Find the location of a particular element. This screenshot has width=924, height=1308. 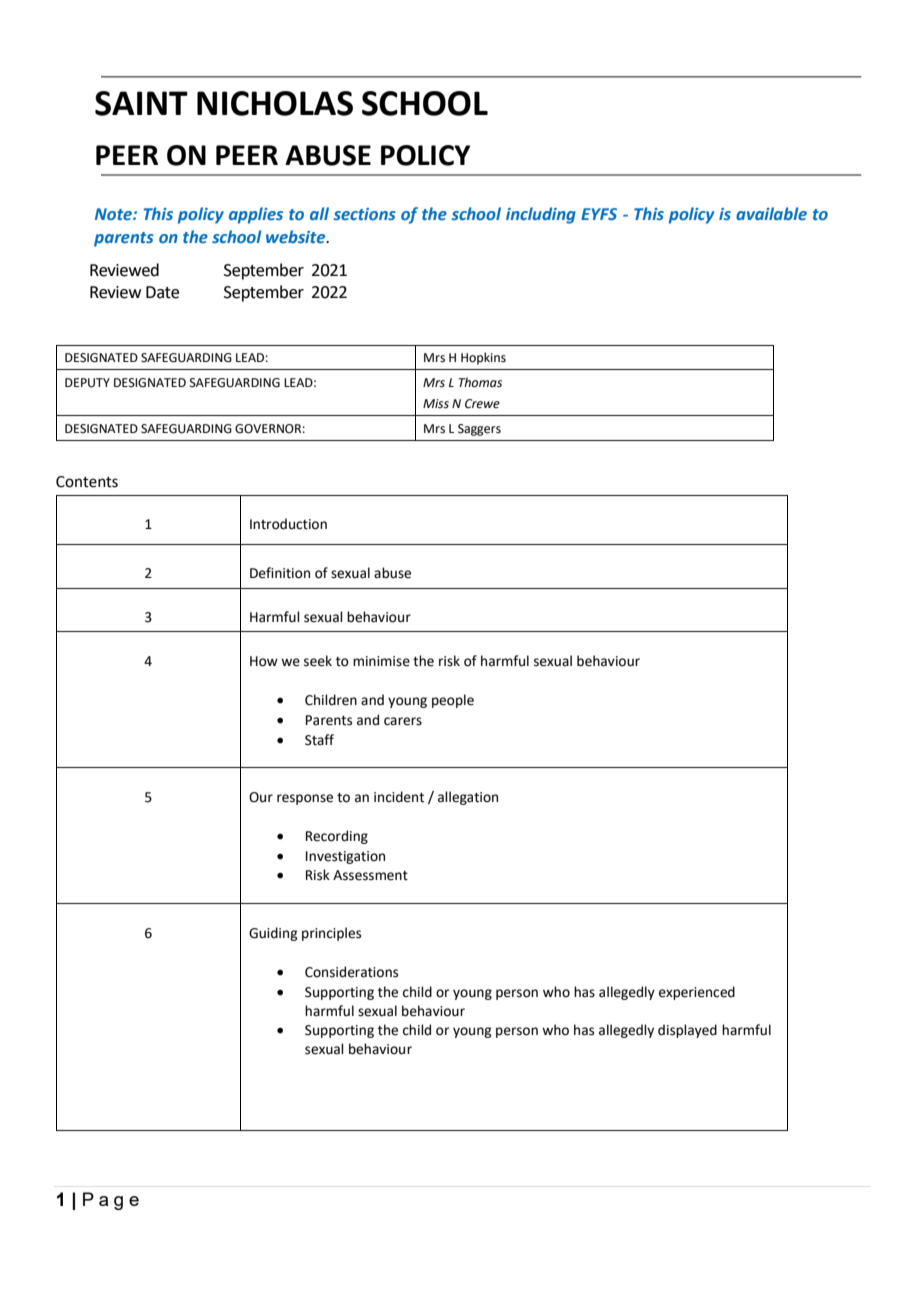

Definition is located at coordinates (280, 573).
